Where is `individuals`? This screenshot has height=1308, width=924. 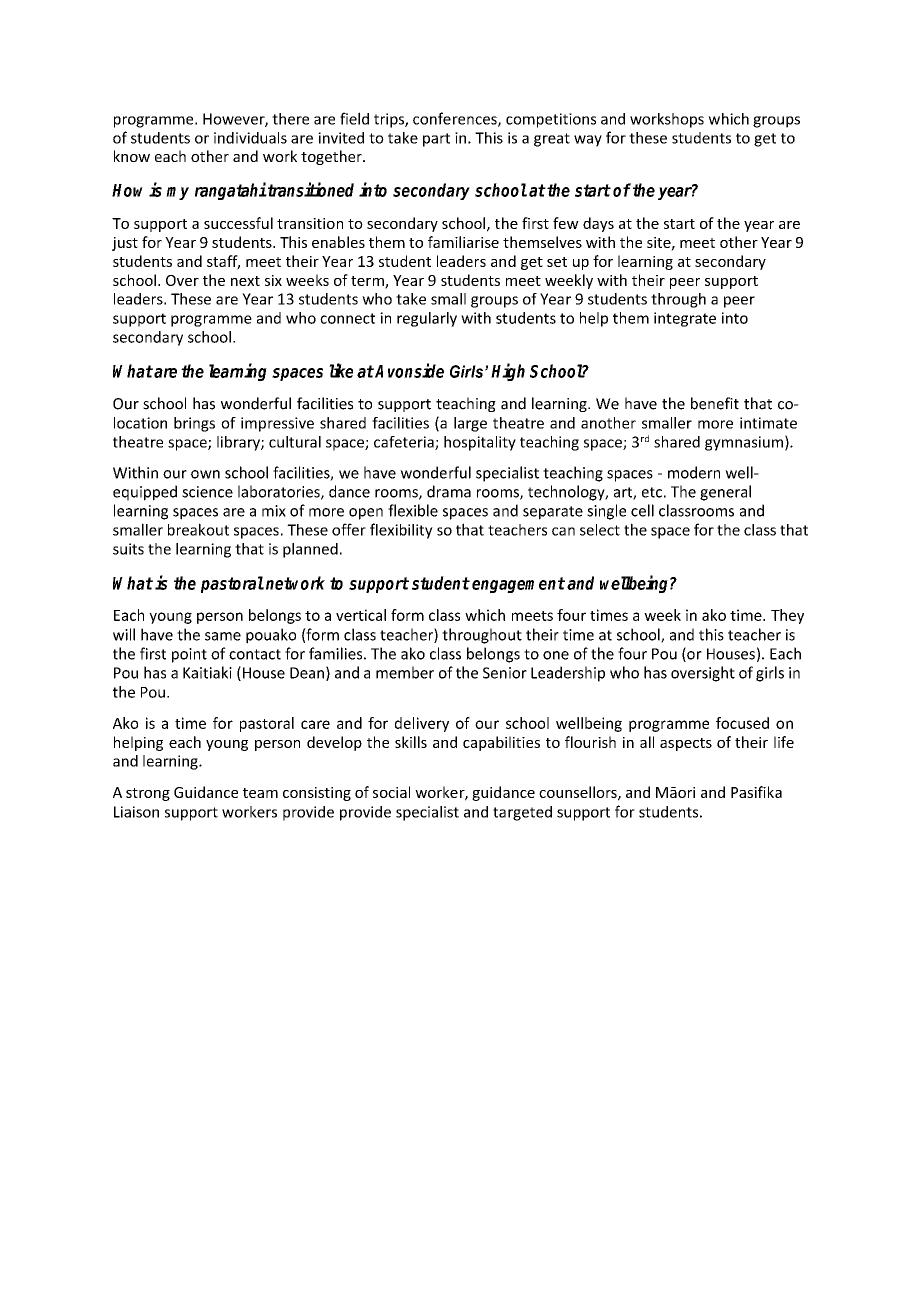 individuals is located at coordinates (250, 138).
